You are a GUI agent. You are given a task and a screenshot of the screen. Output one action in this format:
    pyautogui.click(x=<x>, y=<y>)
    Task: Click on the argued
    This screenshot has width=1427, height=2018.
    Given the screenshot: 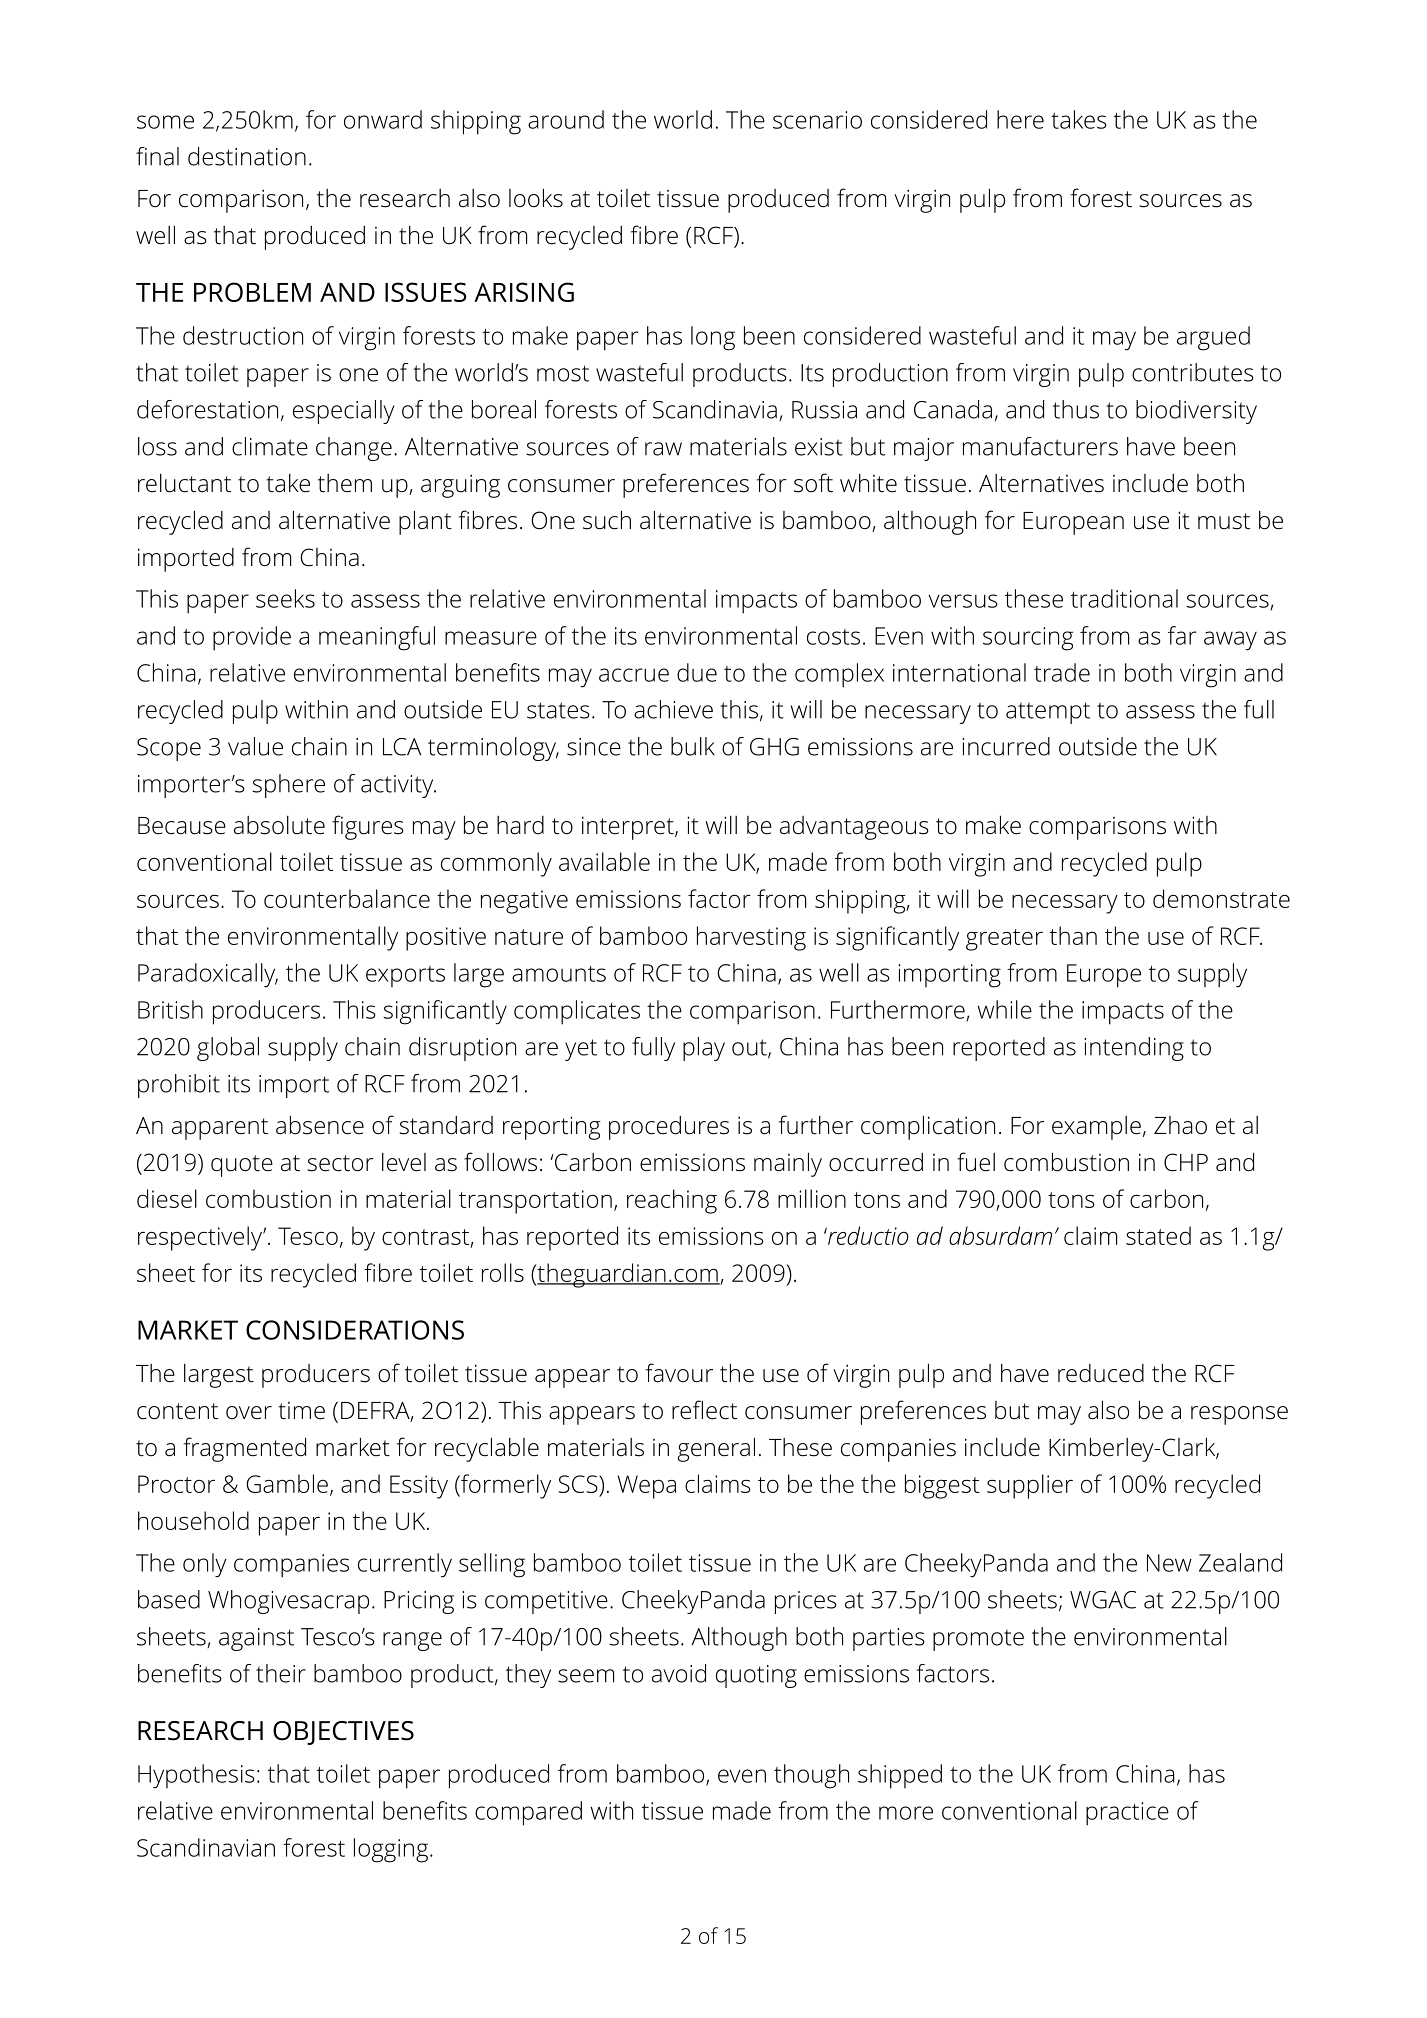 What is the action you would take?
    pyautogui.click(x=1213, y=338)
